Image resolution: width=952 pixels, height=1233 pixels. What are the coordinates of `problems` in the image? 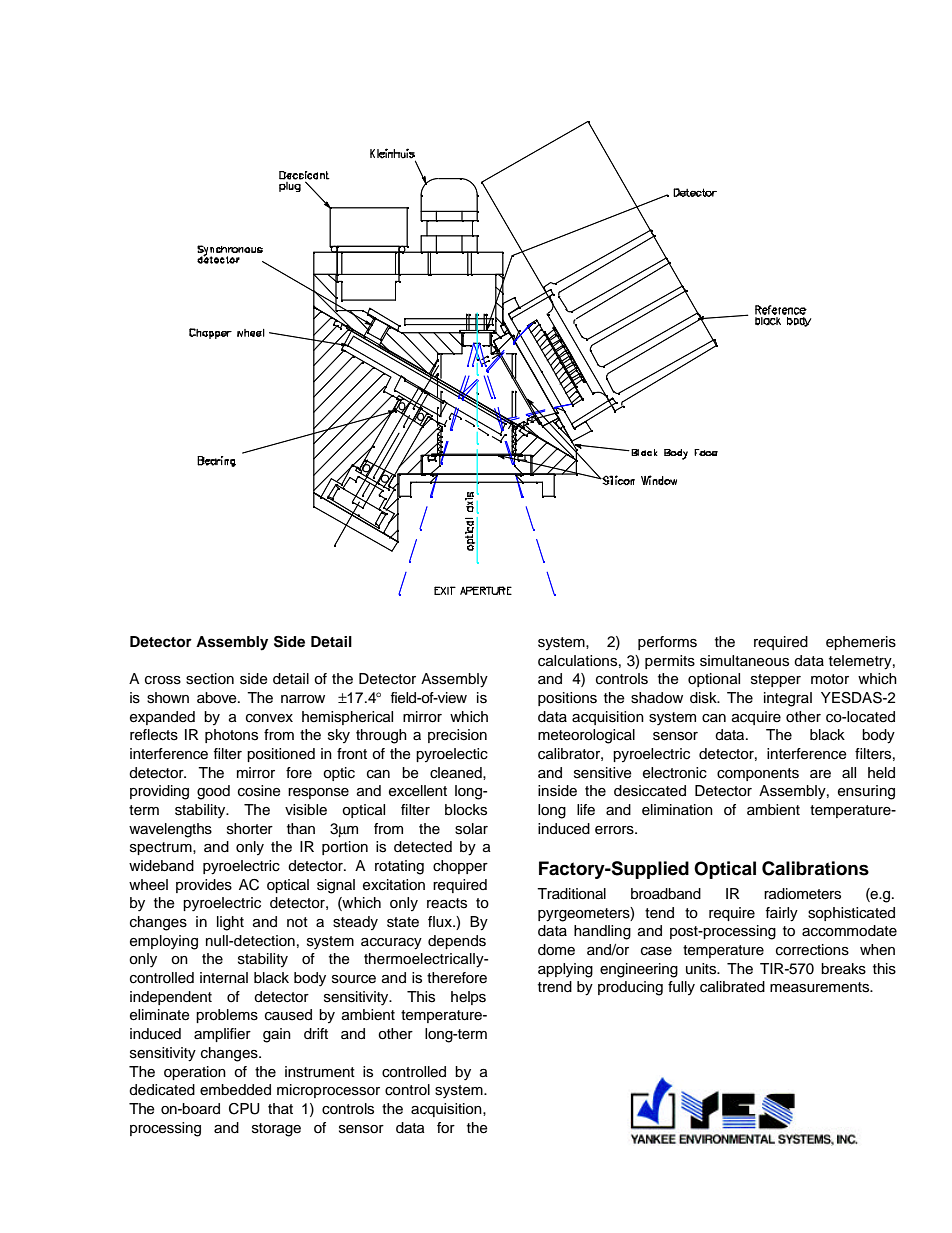 It's located at (227, 1016).
